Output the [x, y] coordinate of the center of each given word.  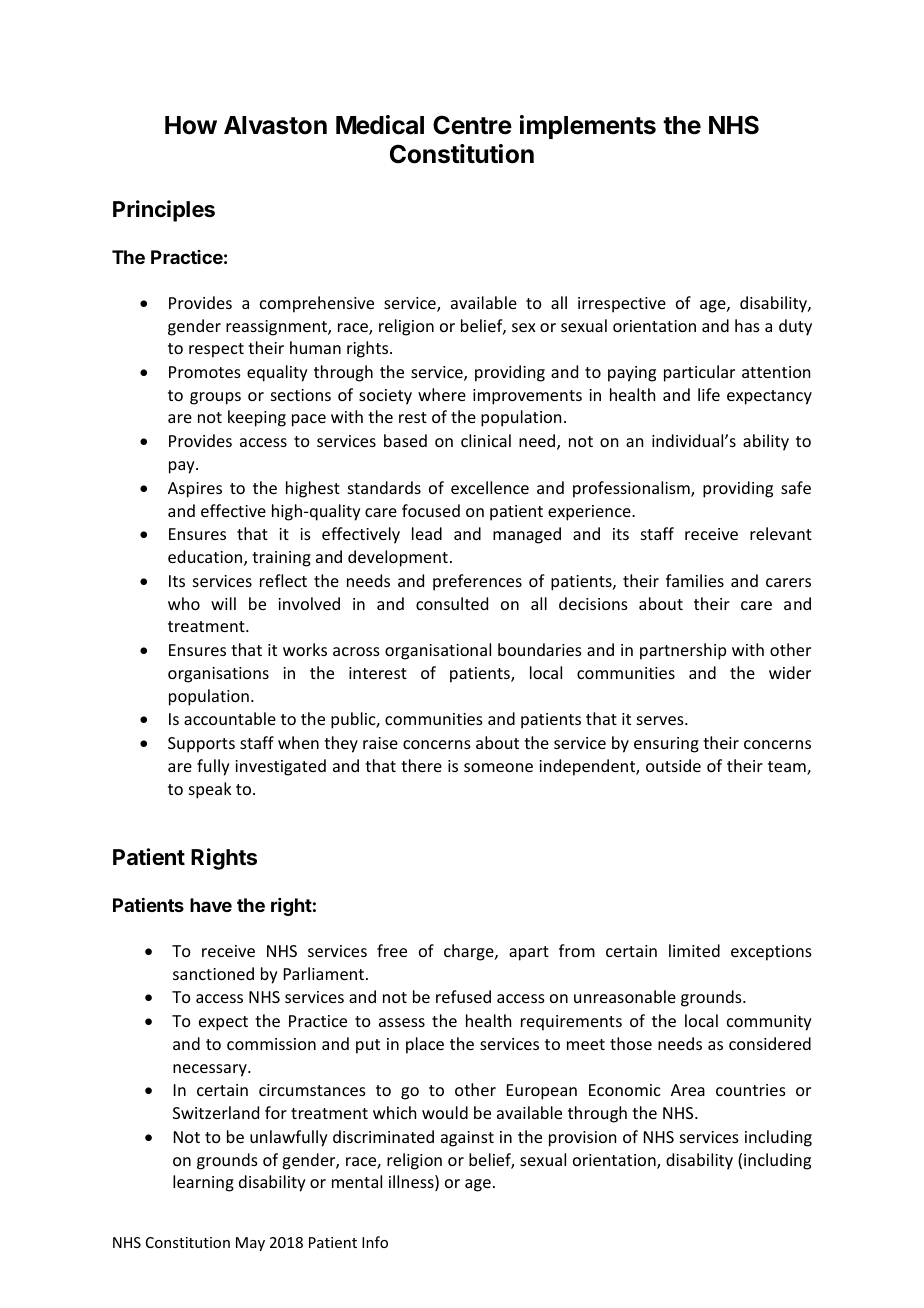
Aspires [195, 490]
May [250, 1244]
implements [588, 127]
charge [470, 952]
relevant [781, 533]
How [191, 125]
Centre [472, 125]
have [211, 905]
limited [694, 950]
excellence [490, 487]
